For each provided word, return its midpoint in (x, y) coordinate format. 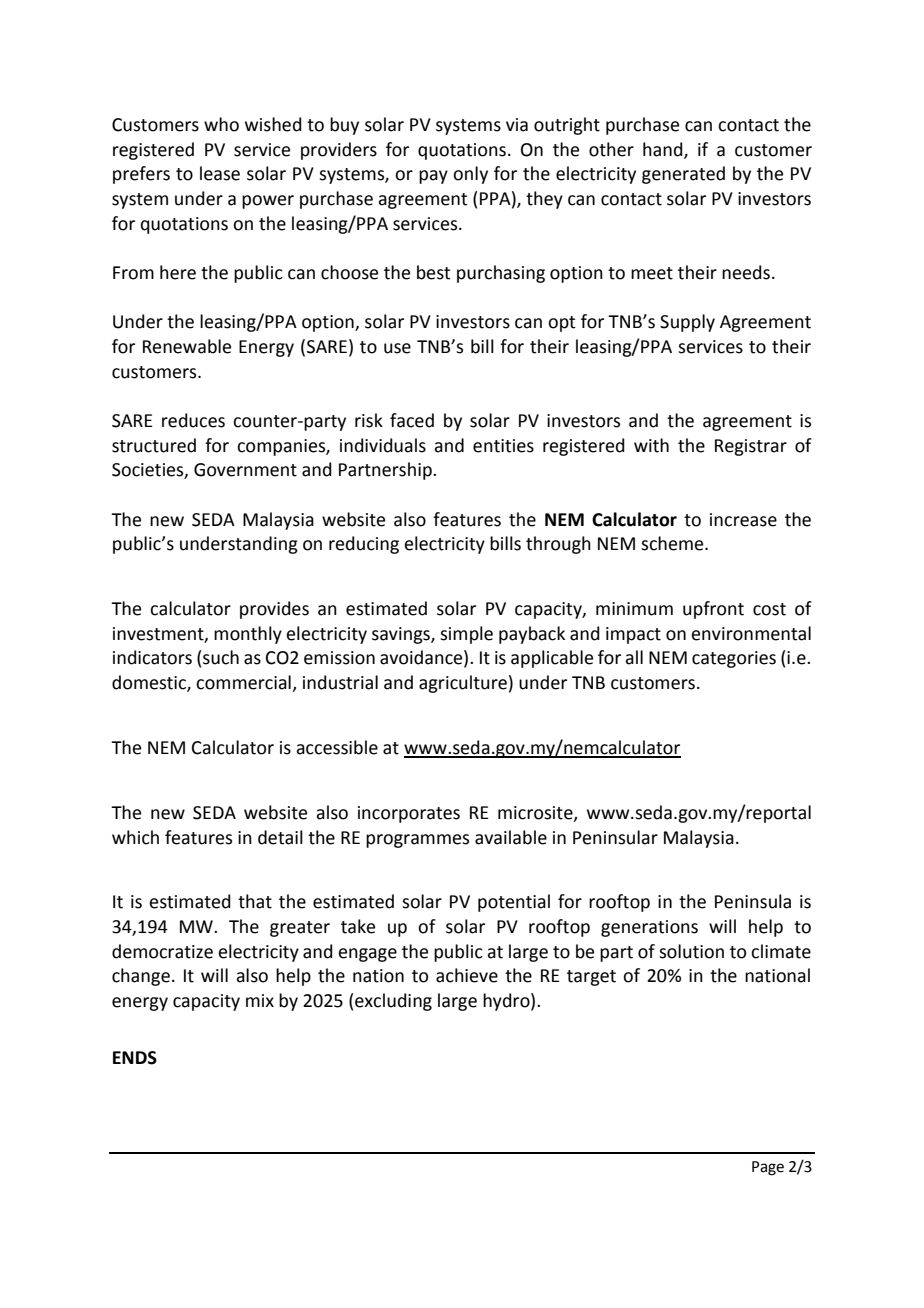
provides (274, 610)
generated (683, 175)
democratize (162, 951)
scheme (673, 543)
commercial (244, 683)
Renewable (187, 346)
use (397, 348)
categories (734, 659)
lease (220, 173)
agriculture (463, 684)
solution (691, 951)
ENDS (135, 1058)
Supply (687, 323)
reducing (364, 545)
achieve (467, 975)
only (470, 175)
